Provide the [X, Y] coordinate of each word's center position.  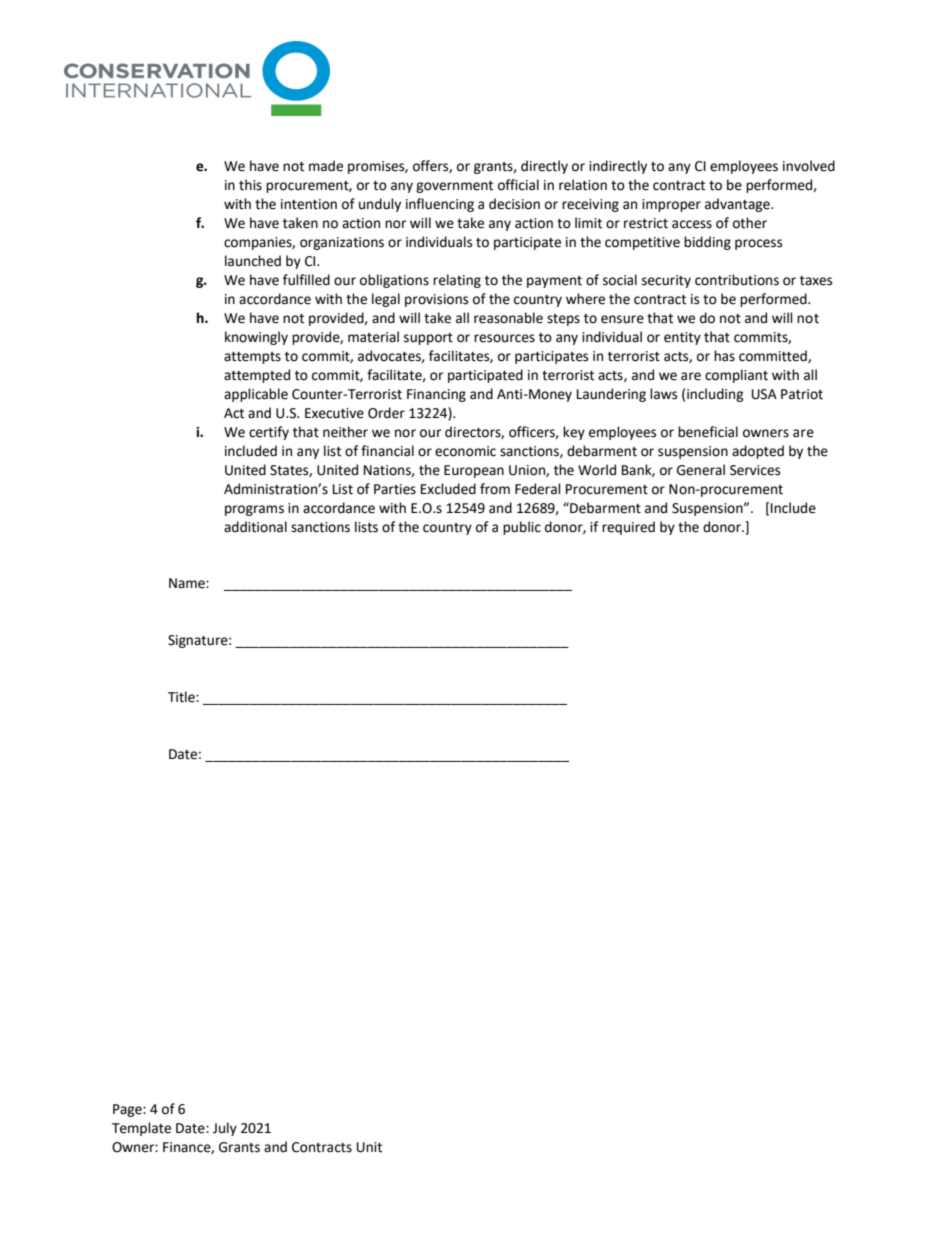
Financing [436, 395]
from [495, 489]
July [225, 1129]
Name [188, 583]
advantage [738, 205]
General [701, 470]
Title [182, 697]
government [454, 187]
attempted [257, 376]
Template [141, 1129]
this [250, 185]
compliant [736, 376]
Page [128, 1110]
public [522, 528]
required [628, 528]
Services [755, 470]
